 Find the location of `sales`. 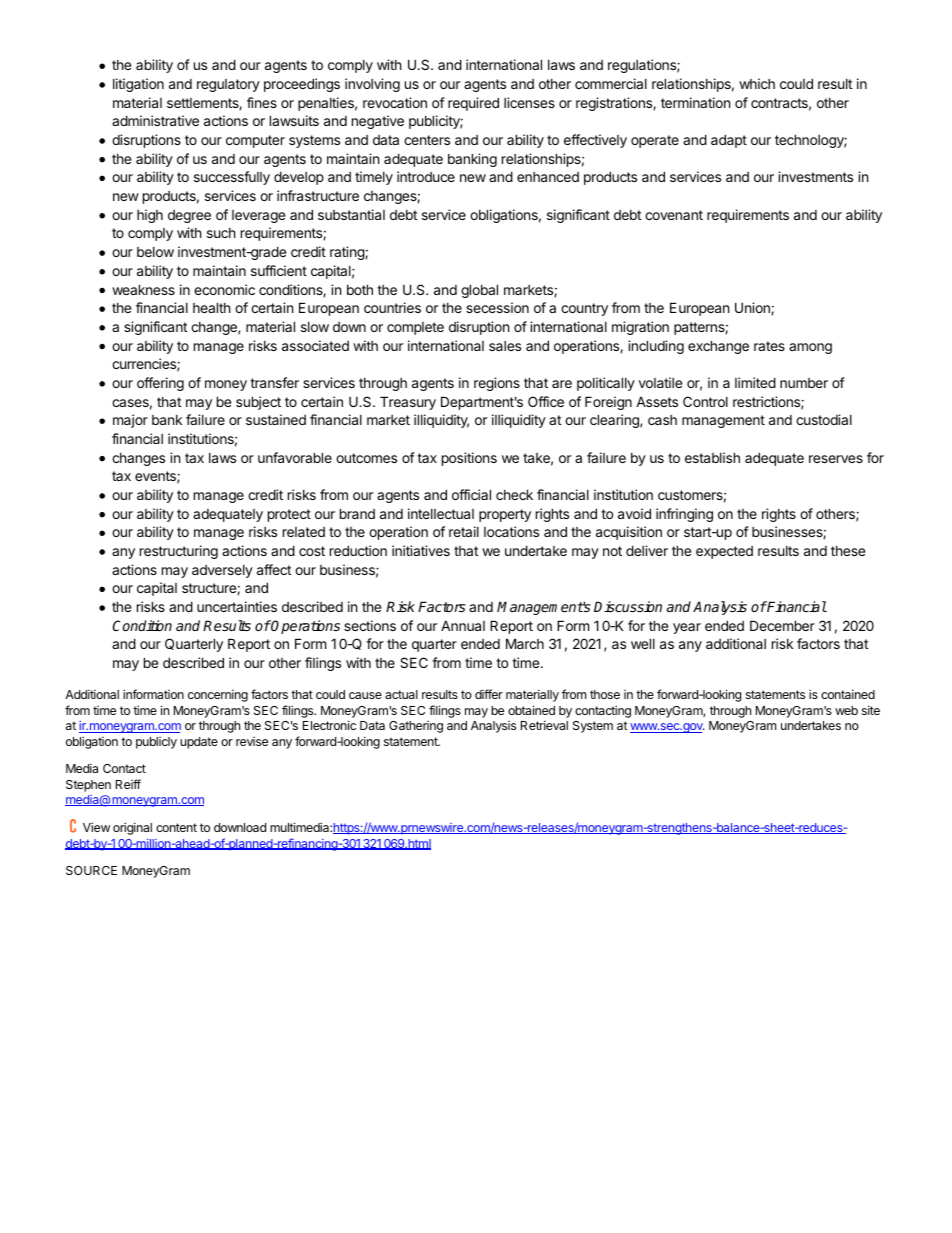

sales is located at coordinates (505, 346).
